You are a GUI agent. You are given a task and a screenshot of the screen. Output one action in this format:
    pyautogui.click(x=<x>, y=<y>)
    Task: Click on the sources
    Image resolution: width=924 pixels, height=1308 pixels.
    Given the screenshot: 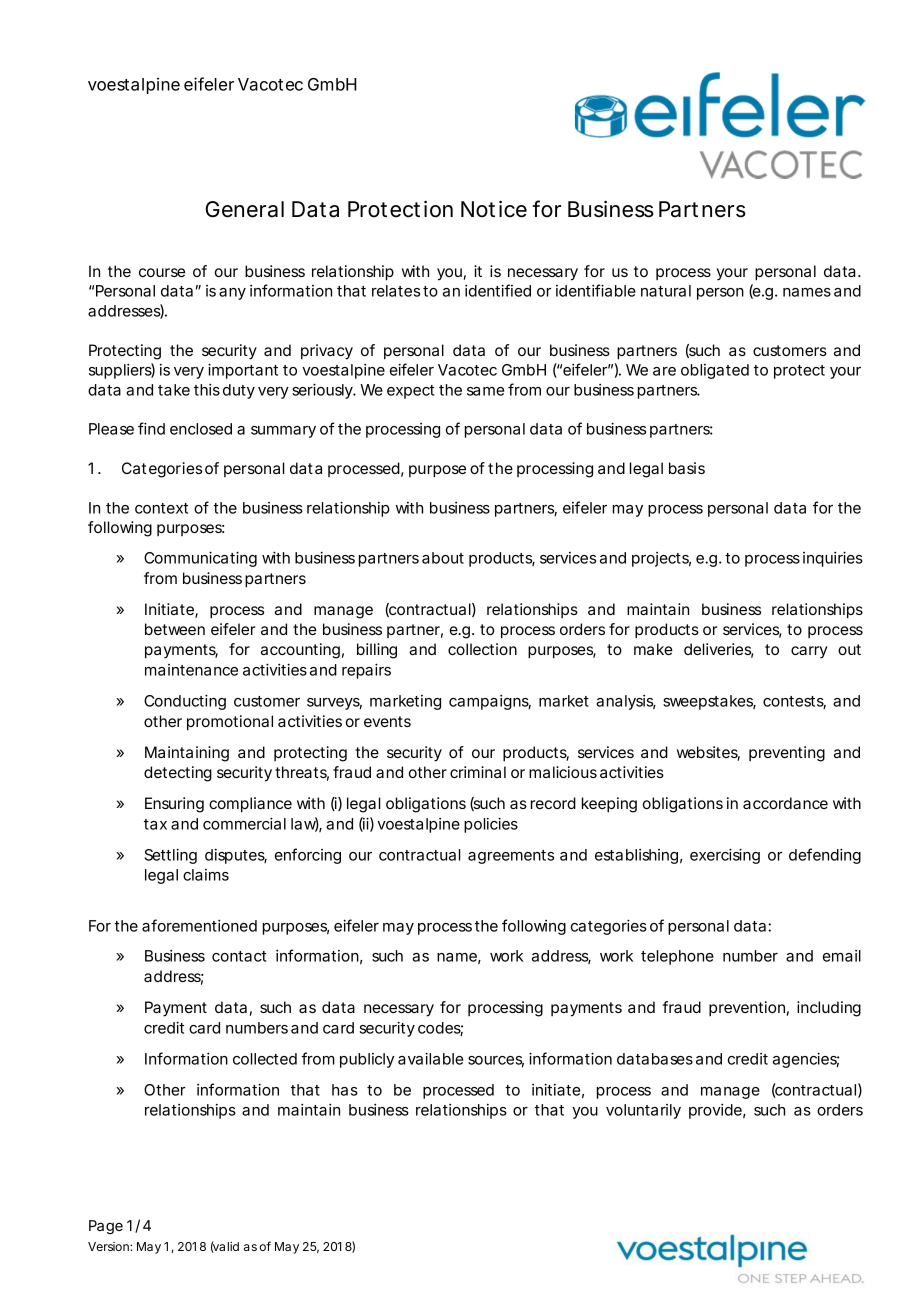 What is the action you would take?
    pyautogui.click(x=496, y=1062)
